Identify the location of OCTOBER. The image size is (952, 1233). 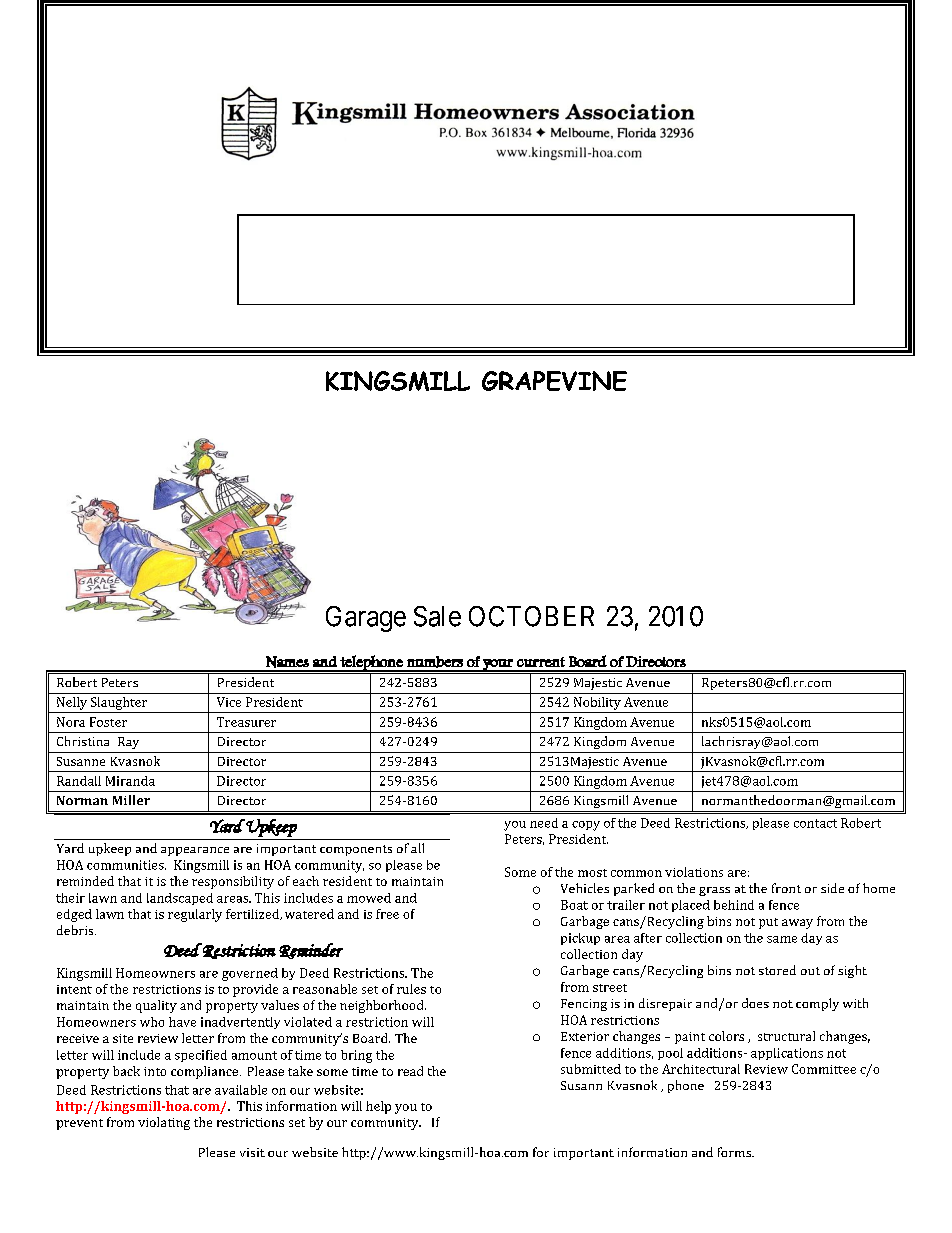
(531, 616).
